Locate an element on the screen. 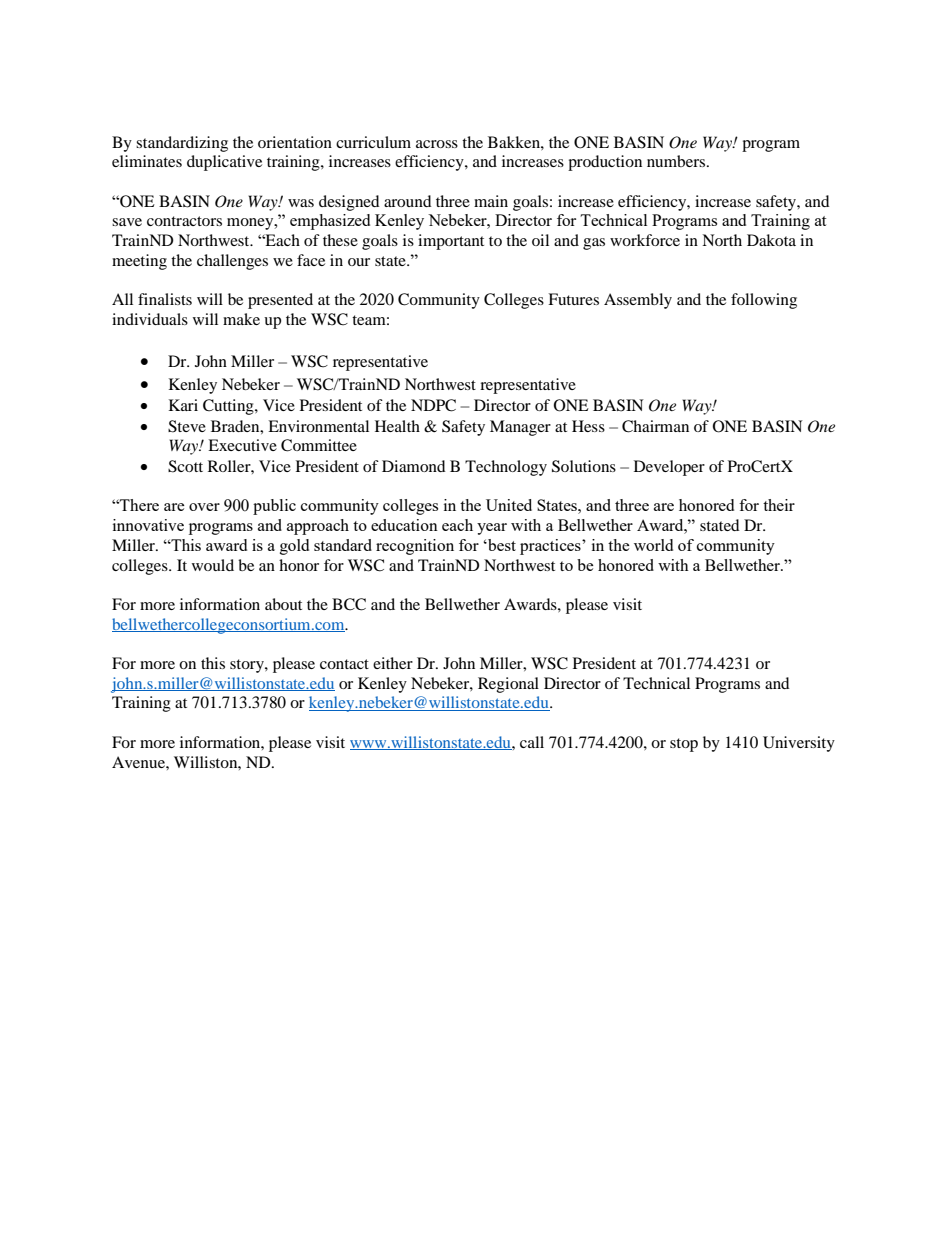  would is located at coordinates (213, 565).
